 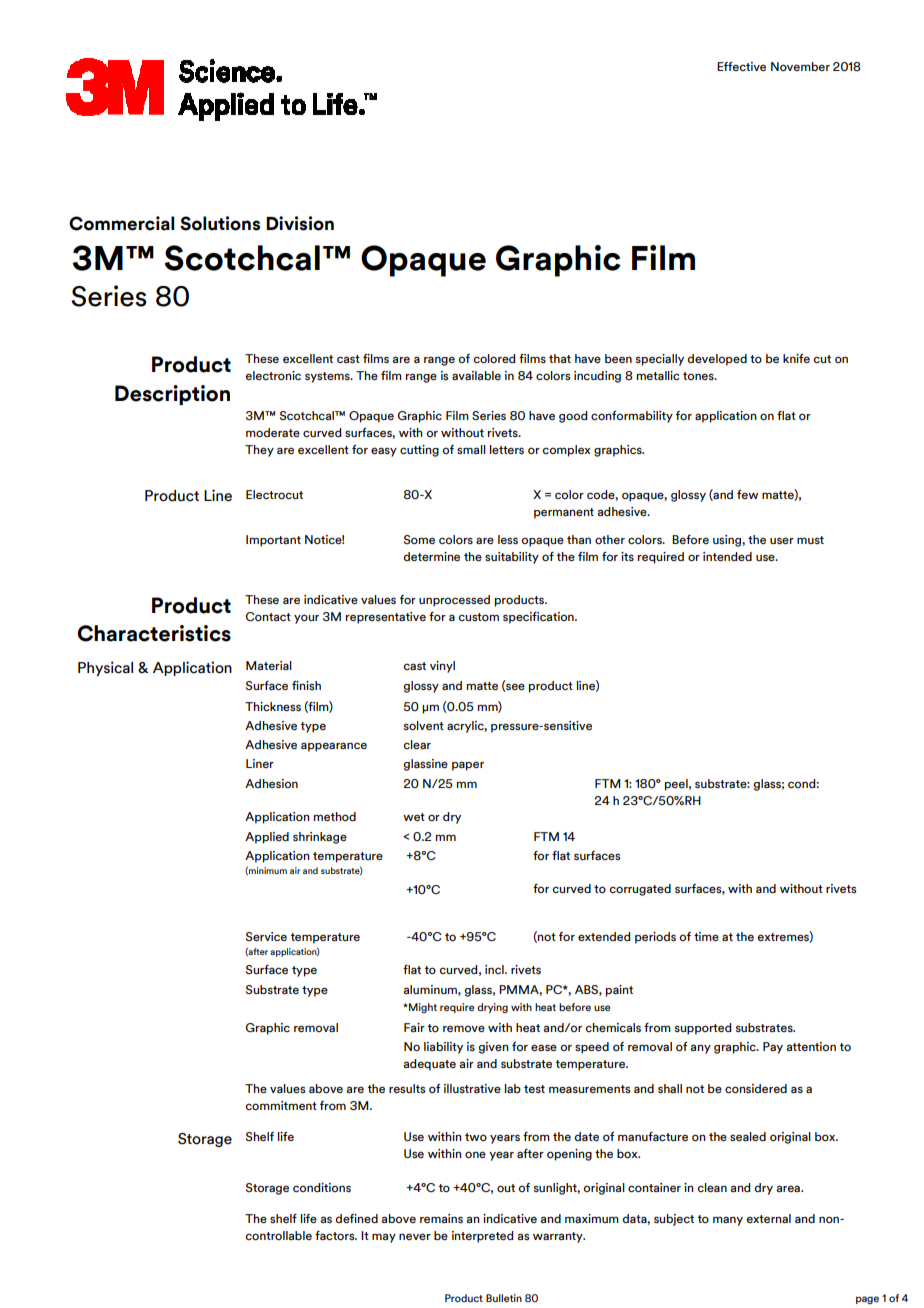 I want to click on Characteristics, so click(x=154, y=633).
